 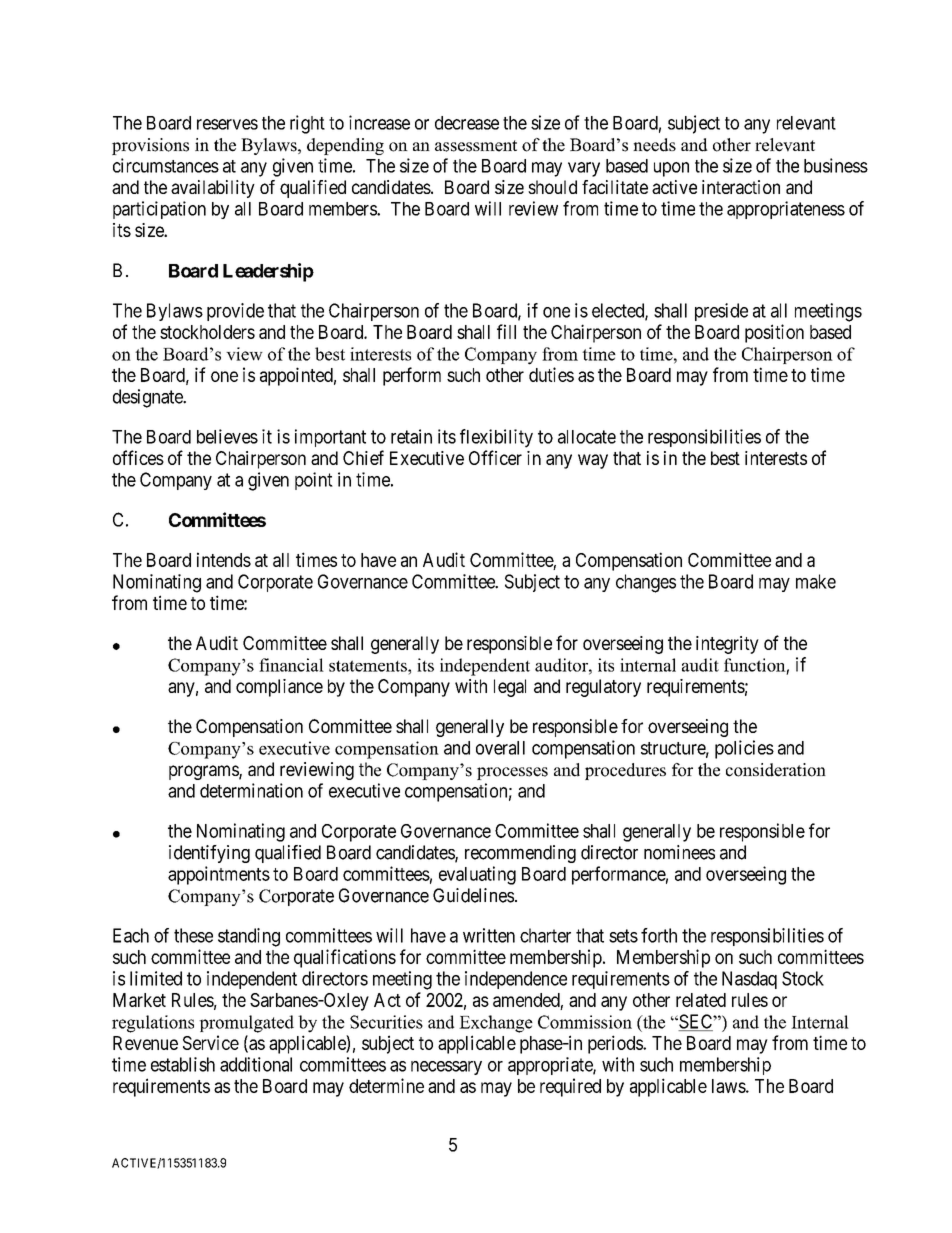 I want to click on assessment, so click(x=476, y=146).
